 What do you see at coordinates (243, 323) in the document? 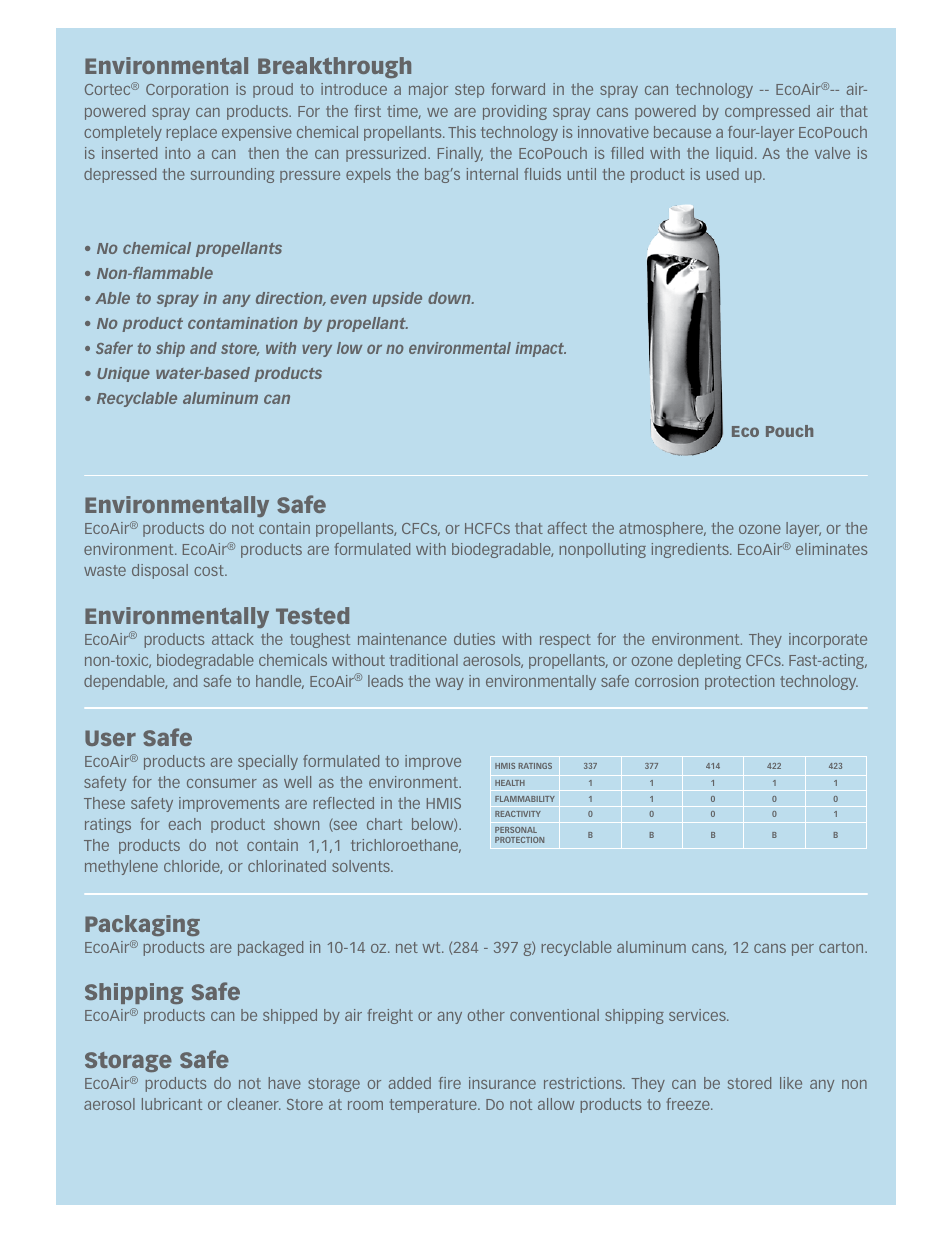
I see `contamination` at bounding box center [243, 323].
